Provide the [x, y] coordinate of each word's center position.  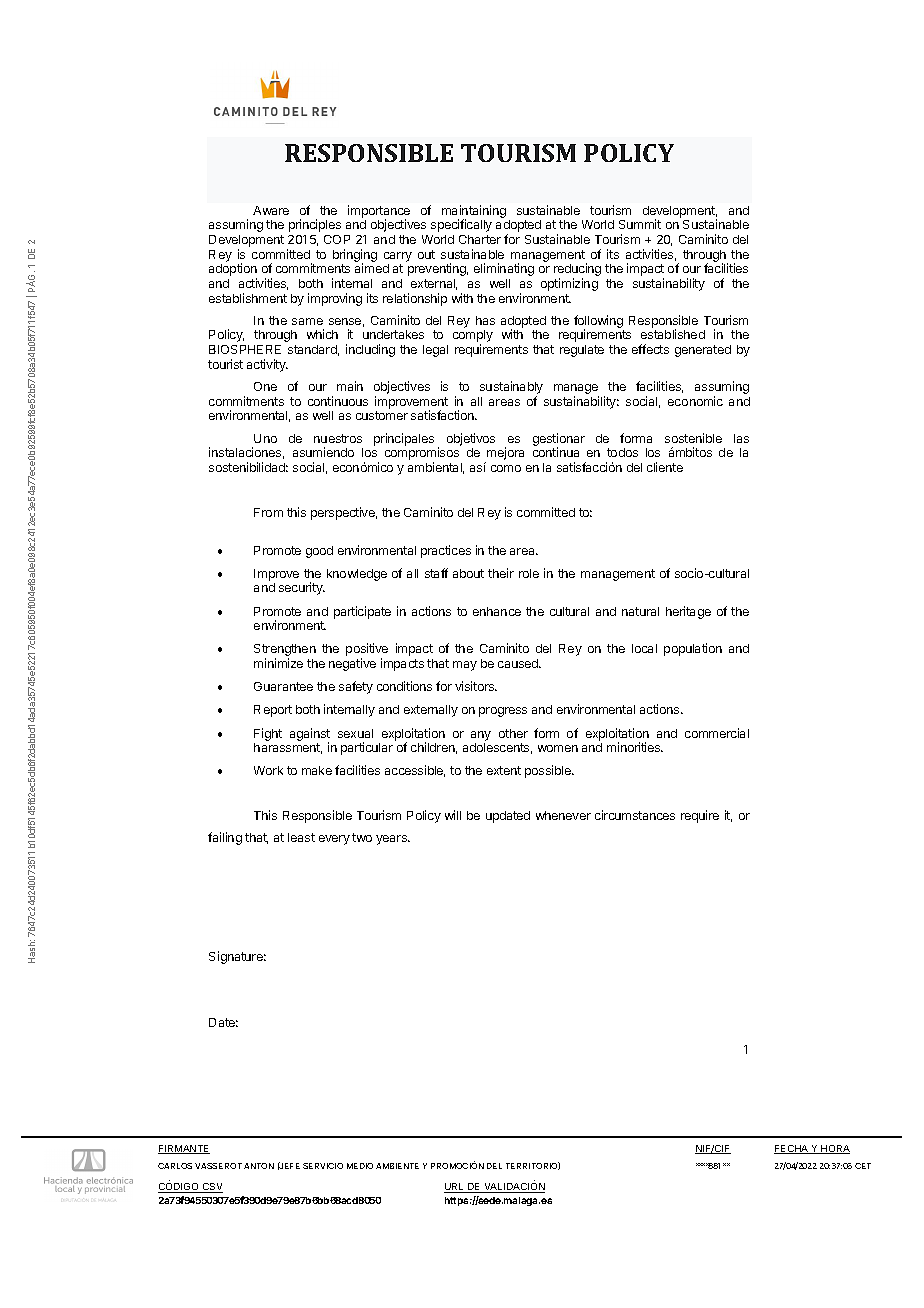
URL [455, 1188]
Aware [271, 210]
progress [503, 712]
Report [273, 711]
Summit [640, 224]
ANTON [259, 1166]
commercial [717, 733]
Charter [480, 239]
